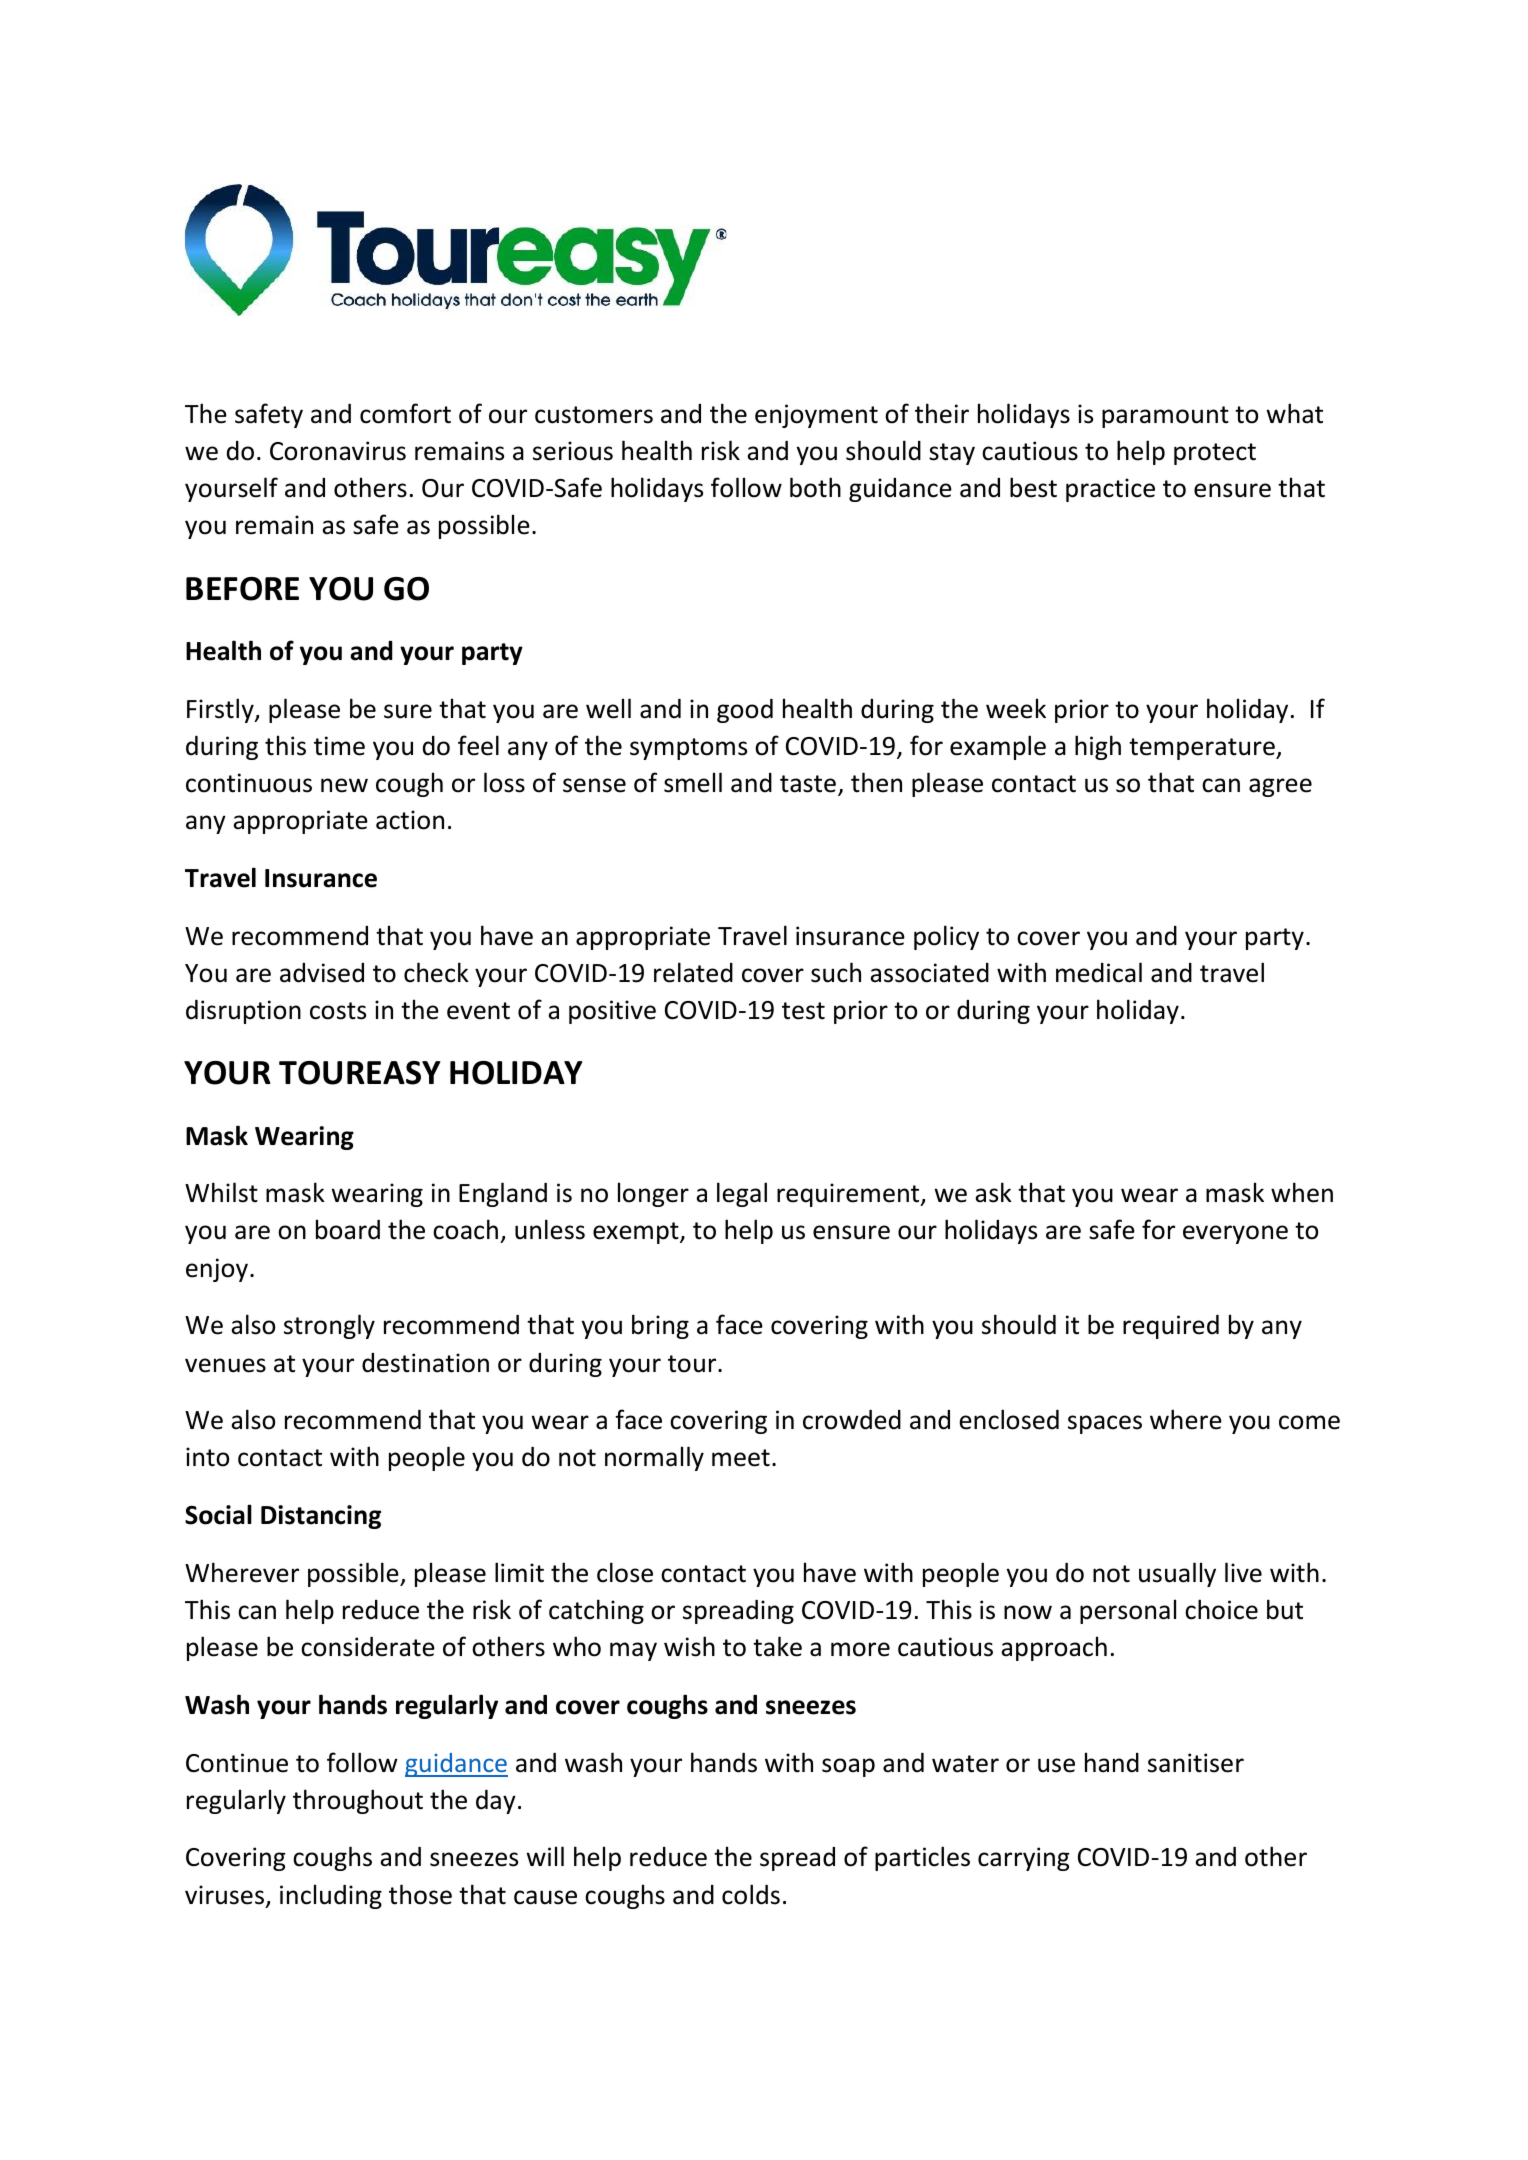 Image resolution: width=1528 pixels, height=2160 pixels. What do you see at coordinates (331, 1896) in the document?
I see `including` at bounding box center [331, 1896].
